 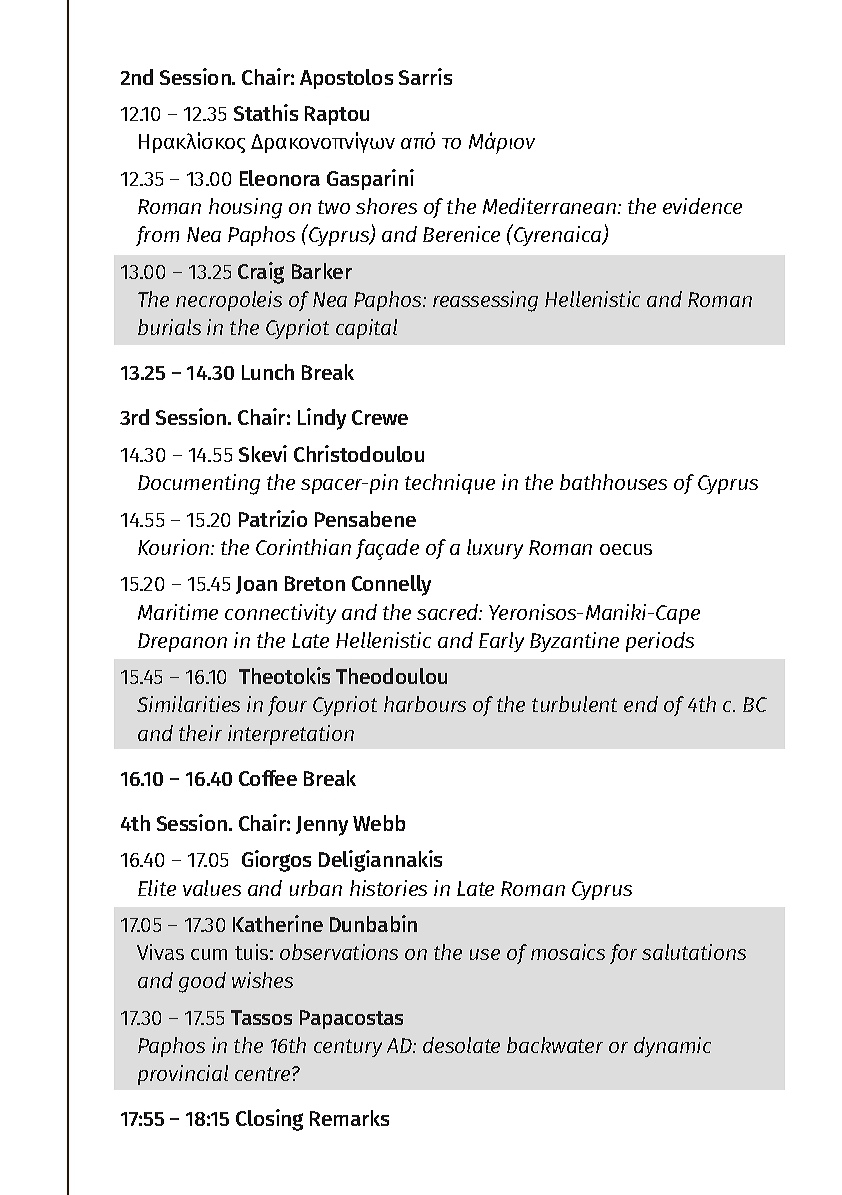 What do you see at coordinates (641, 704) in the screenshot?
I see `end` at bounding box center [641, 704].
